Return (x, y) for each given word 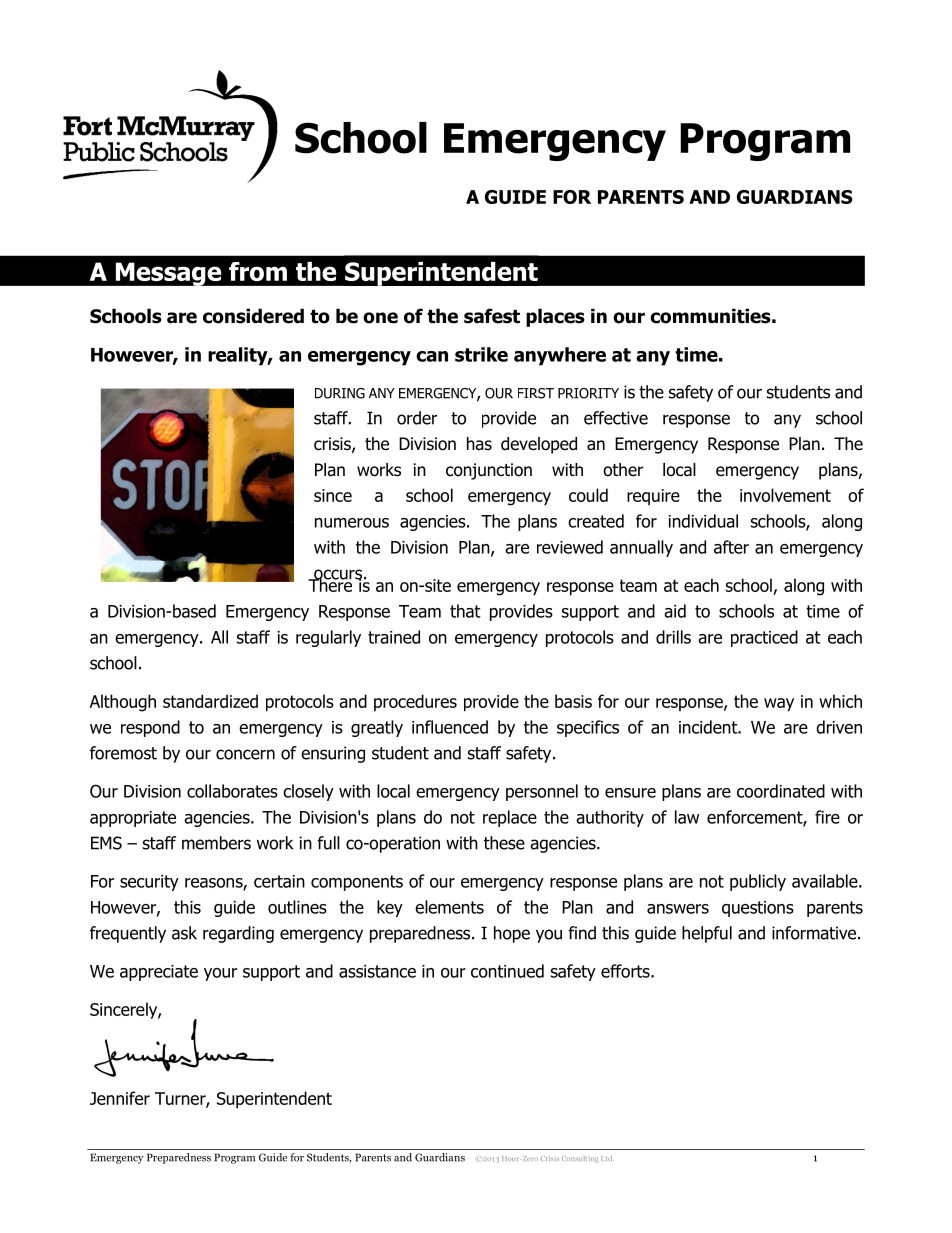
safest (492, 316)
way (779, 705)
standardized (210, 701)
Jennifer (120, 1098)
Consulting (580, 1159)
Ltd (607, 1158)
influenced (450, 727)
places (555, 317)
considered (253, 316)
